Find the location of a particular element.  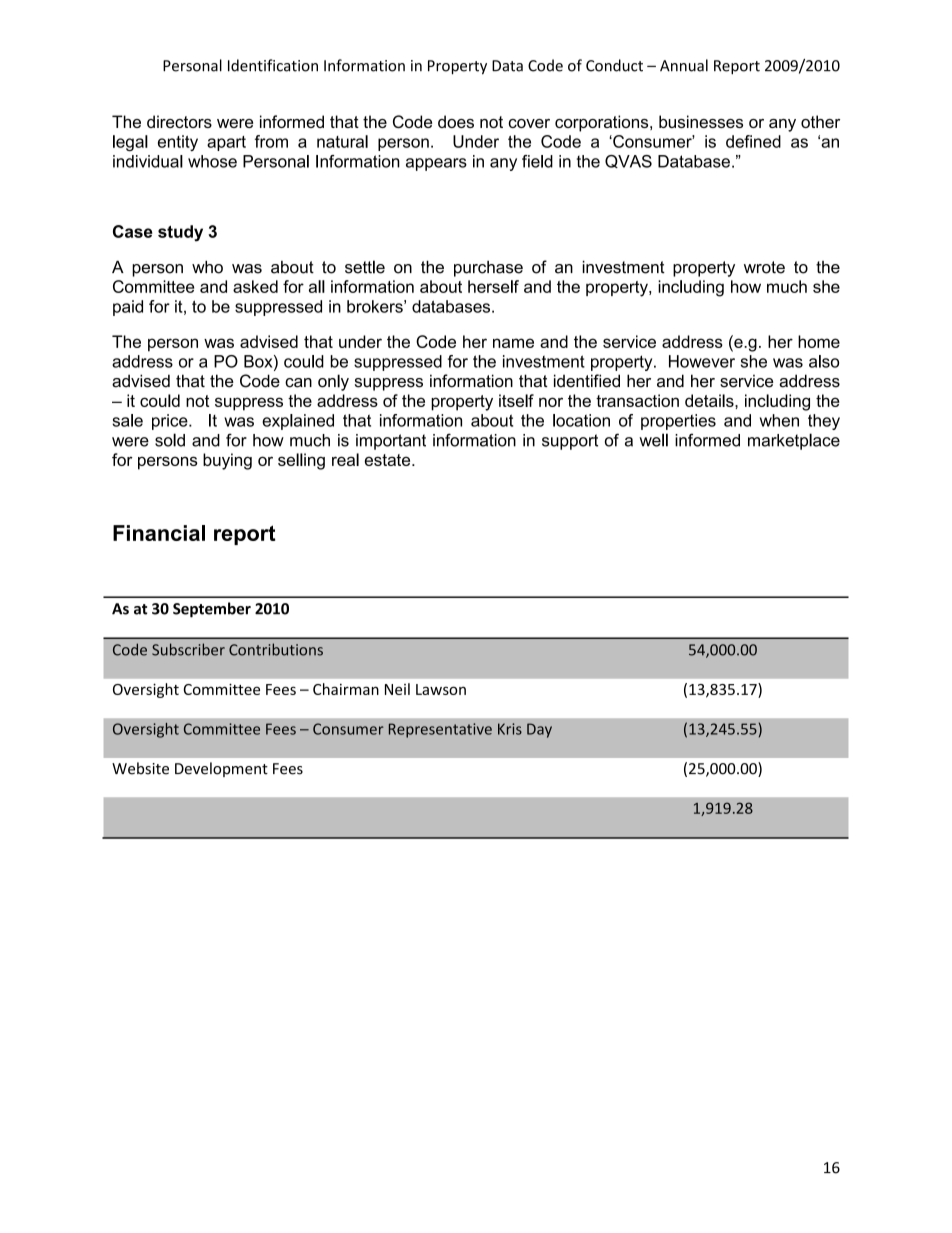

Development is located at coordinates (221, 769).
